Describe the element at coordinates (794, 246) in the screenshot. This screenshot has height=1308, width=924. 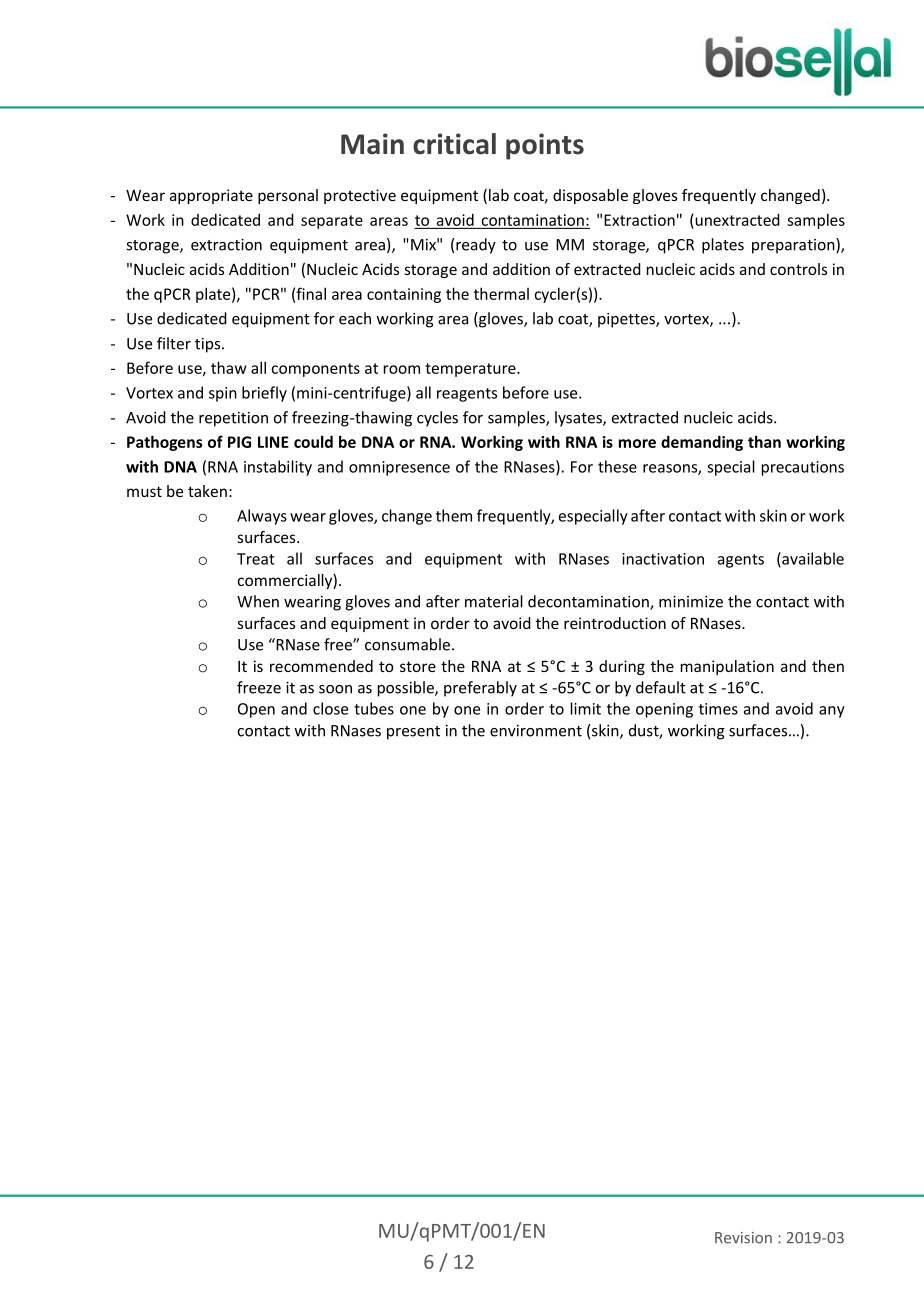
I see `preparation` at that location.
